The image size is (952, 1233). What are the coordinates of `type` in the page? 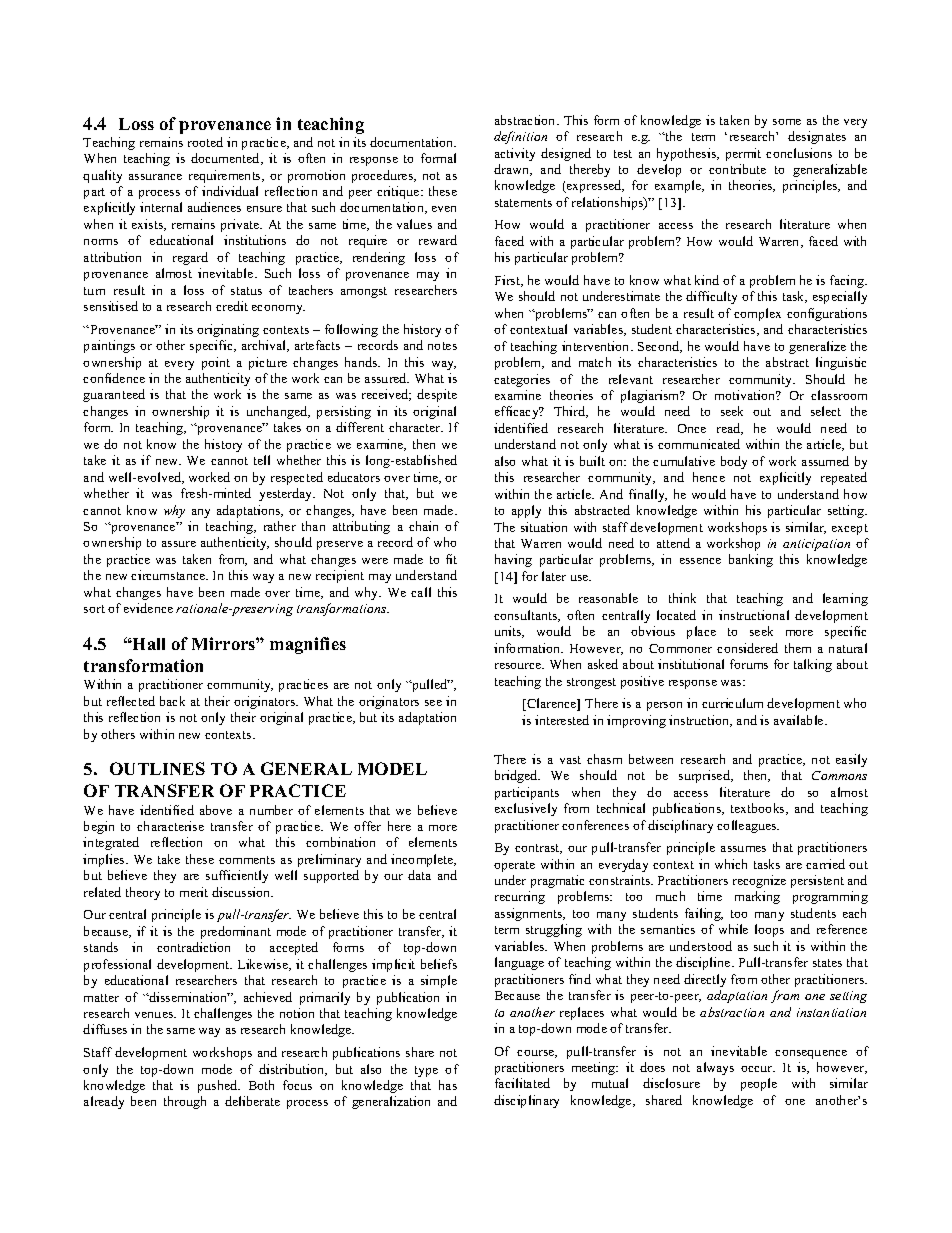 It's located at (426, 1071).
